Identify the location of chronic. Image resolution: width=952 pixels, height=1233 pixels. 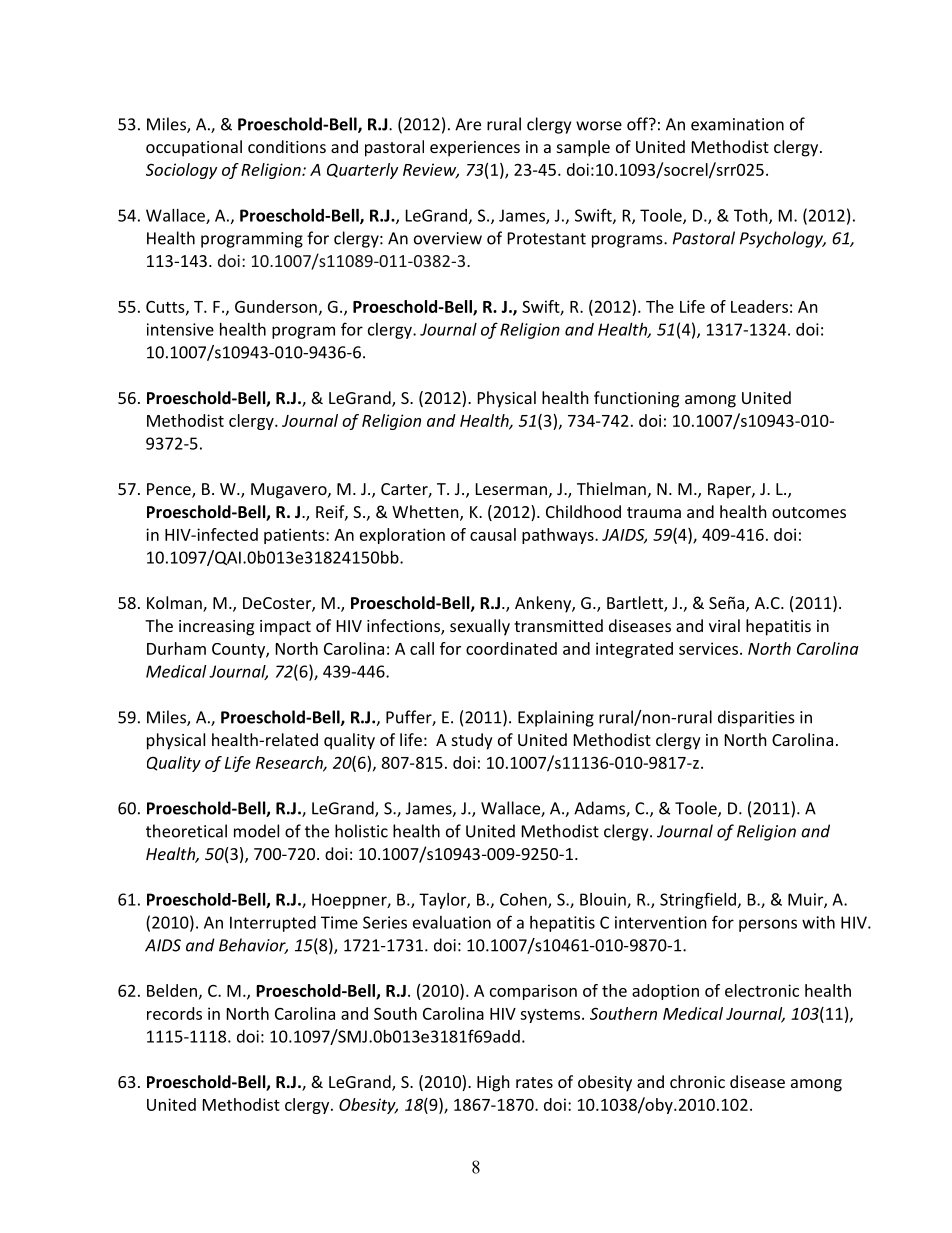
(697, 1081).
